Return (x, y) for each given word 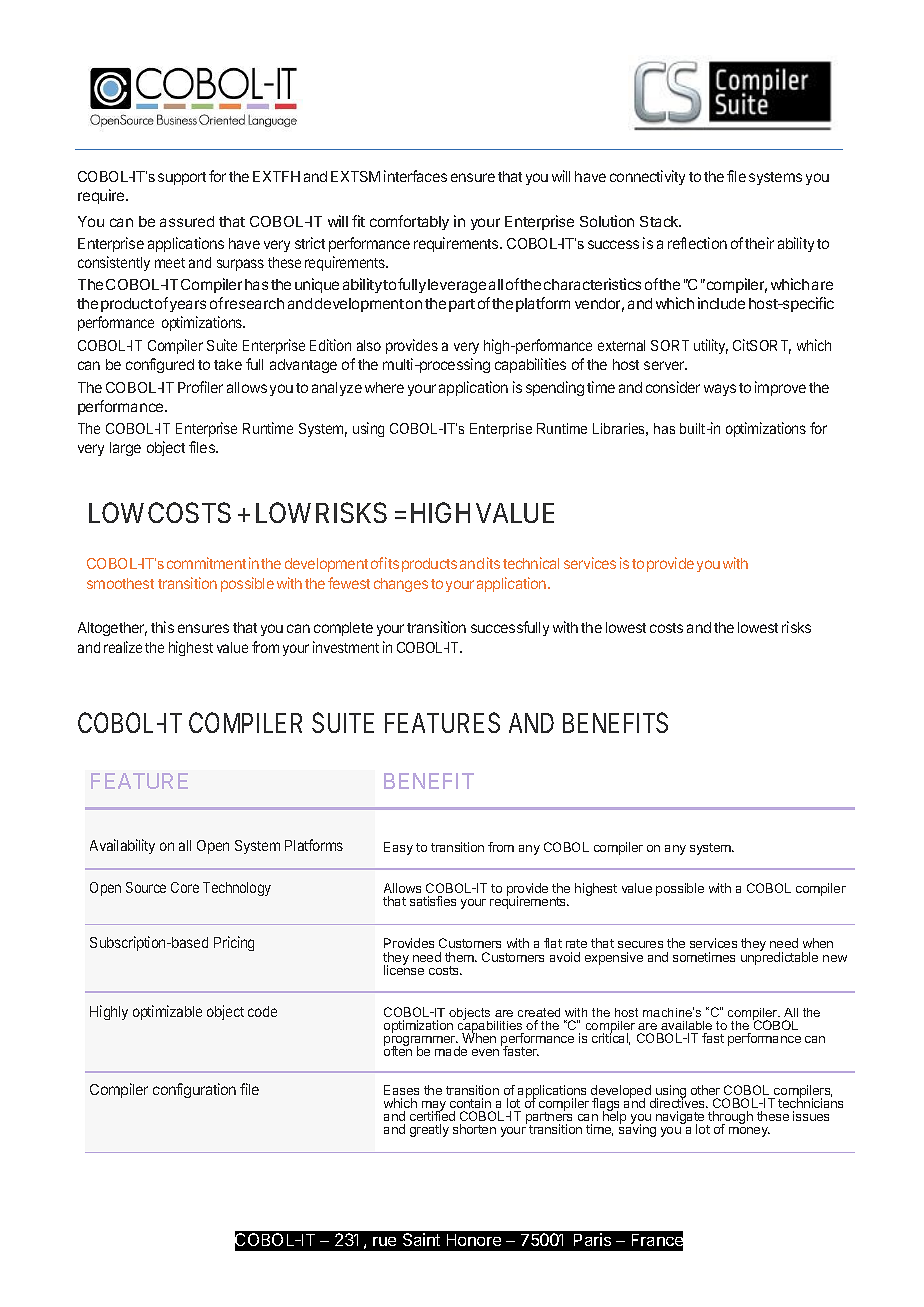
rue (384, 1241)
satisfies (433, 901)
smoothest (120, 583)
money (749, 1132)
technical (531, 563)
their (759, 243)
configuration (194, 1090)
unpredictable (779, 957)
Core (185, 887)
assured (187, 221)
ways (720, 390)
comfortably (409, 222)
